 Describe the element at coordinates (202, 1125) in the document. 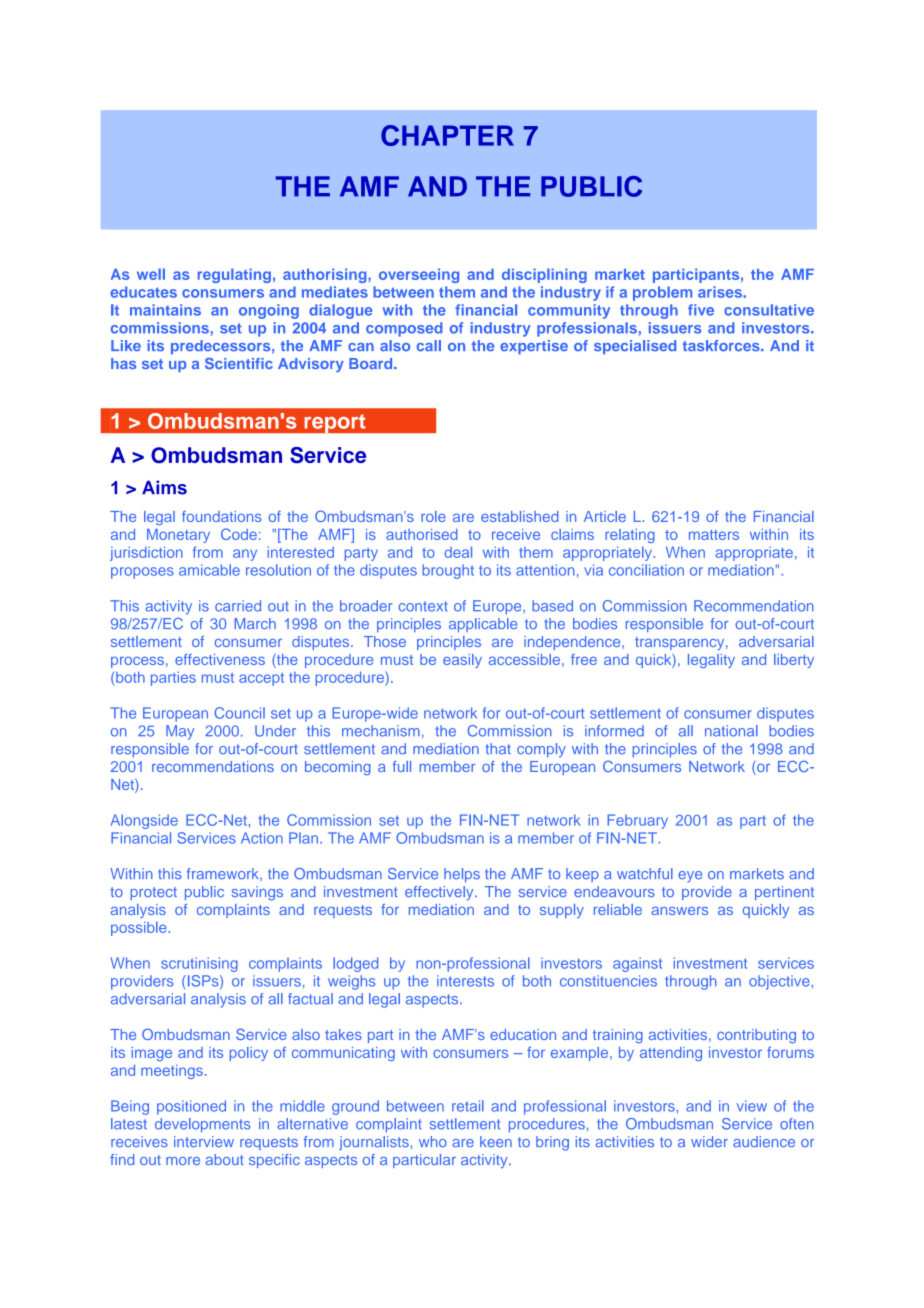

I see `developments` at that location.
